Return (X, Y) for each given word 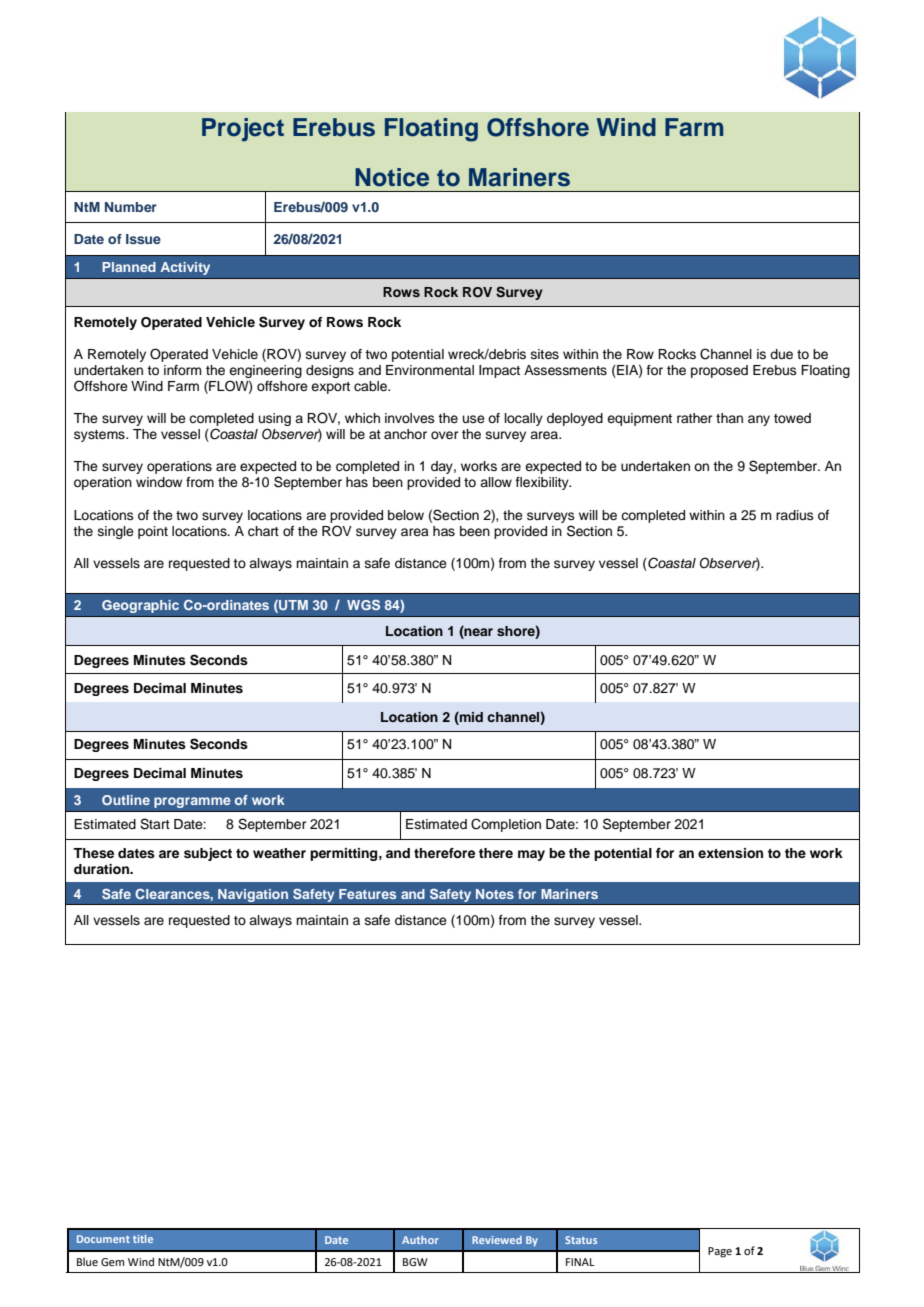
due (781, 354)
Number (131, 207)
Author (420, 1240)
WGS (363, 605)
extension (730, 853)
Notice (392, 177)
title (143, 1239)
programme (192, 802)
